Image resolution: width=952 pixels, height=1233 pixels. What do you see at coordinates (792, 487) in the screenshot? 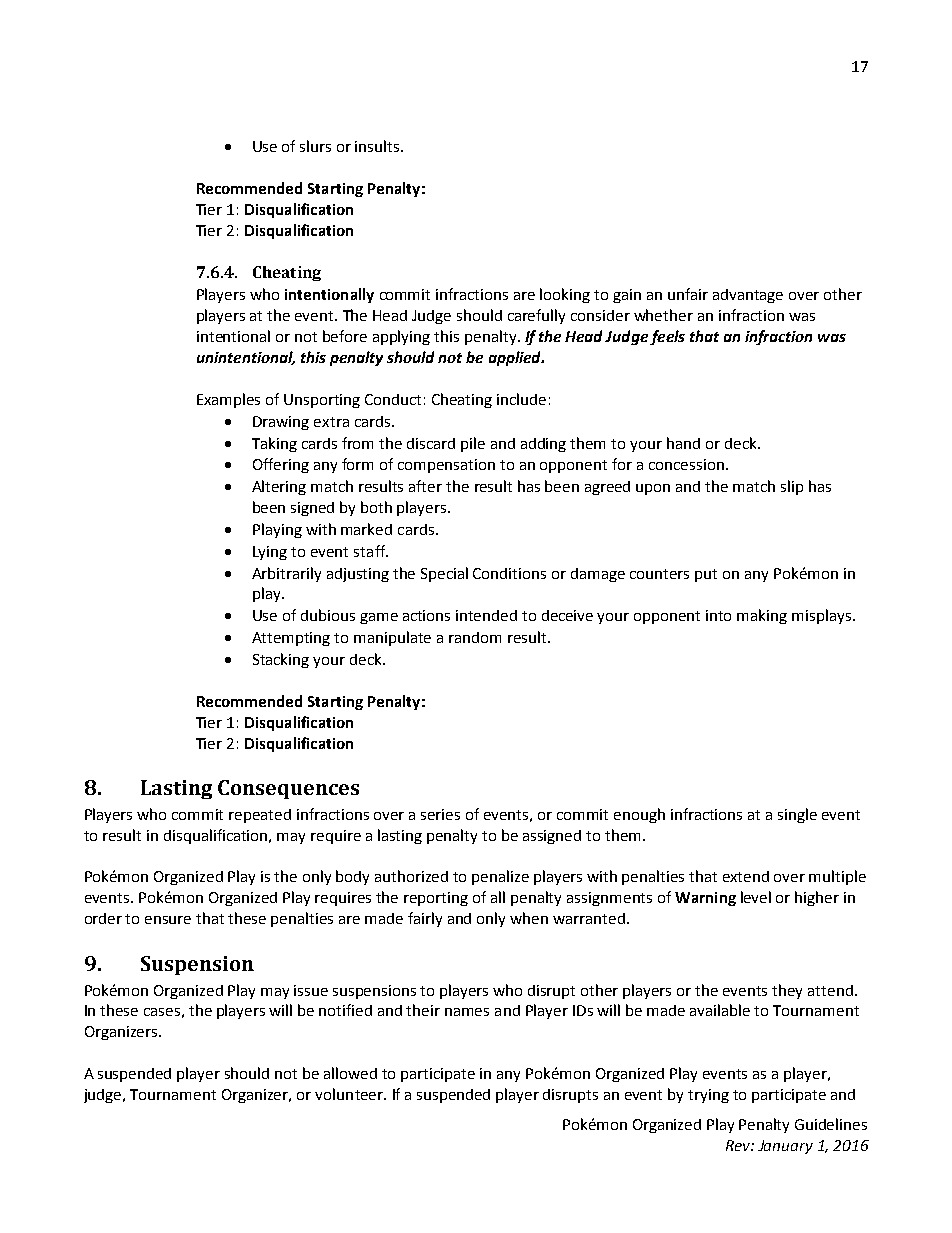
I see `slip` at bounding box center [792, 487].
